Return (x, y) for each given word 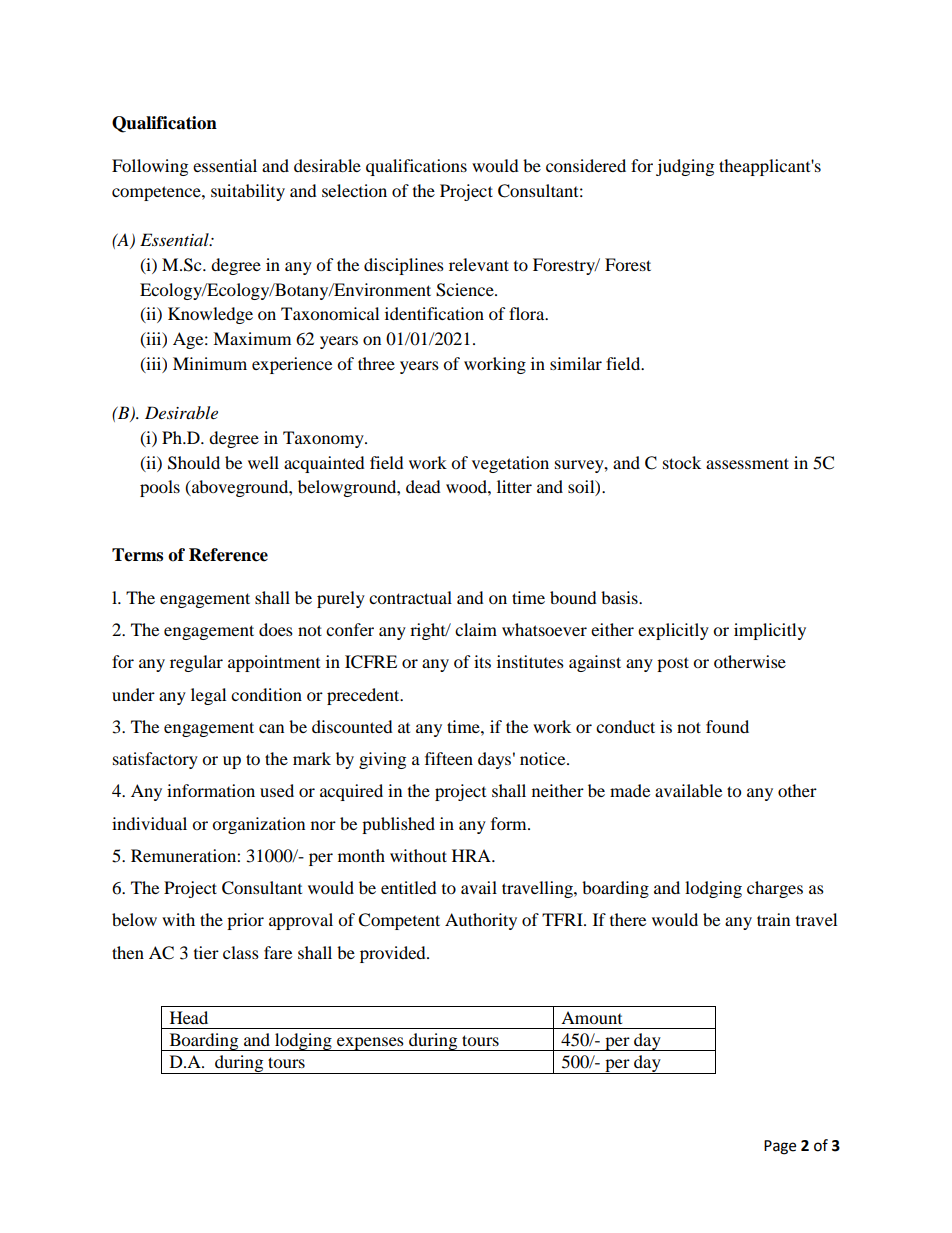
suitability (248, 192)
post (673, 664)
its (482, 661)
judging (685, 167)
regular (196, 663)
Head (189, 1017)
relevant (479, 264)
